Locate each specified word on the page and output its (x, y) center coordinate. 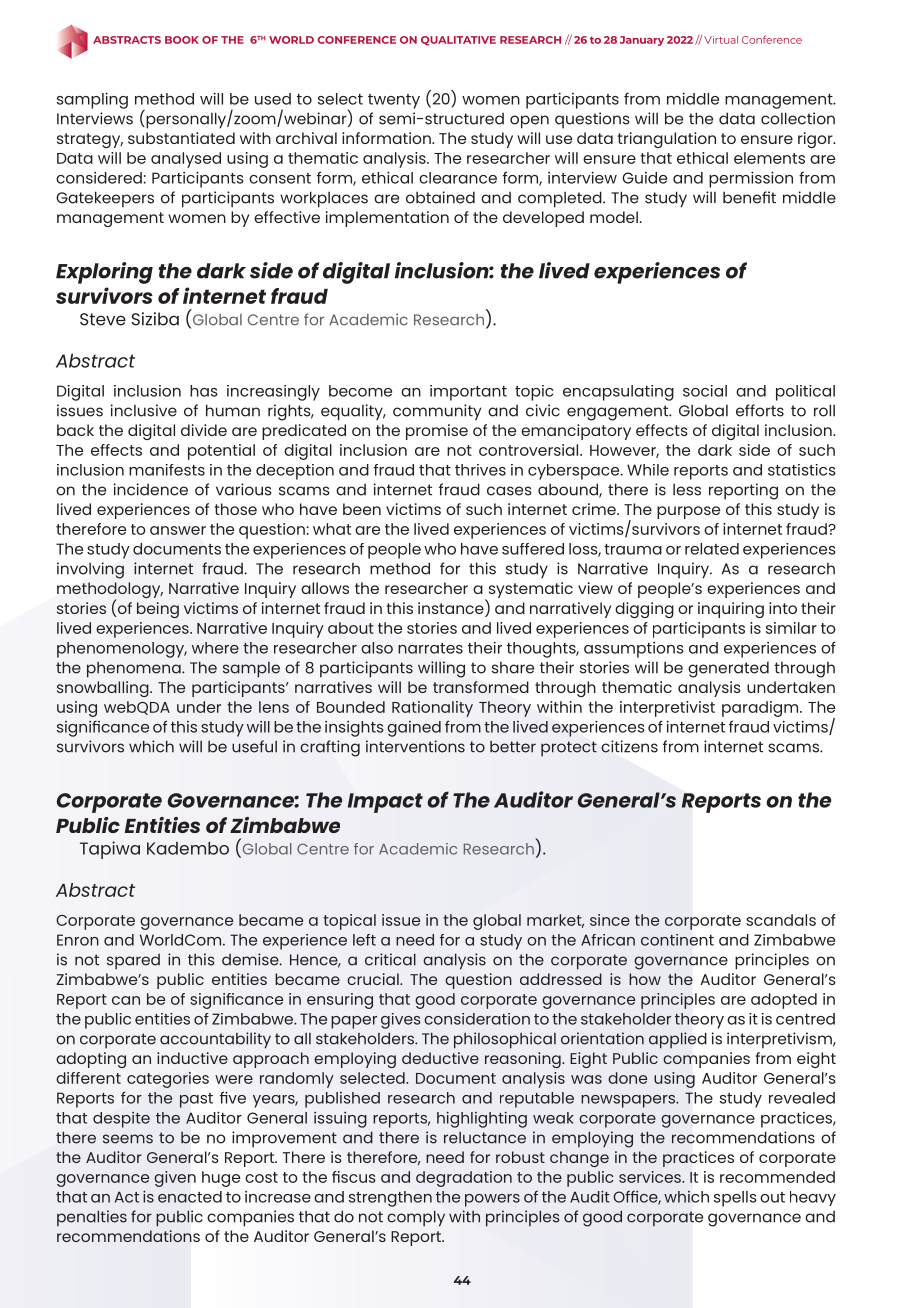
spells (735, 1199)
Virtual (721, 40)
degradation (464, 1179)
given (175, 1179)
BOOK (182, 40)
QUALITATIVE (458, 41)
